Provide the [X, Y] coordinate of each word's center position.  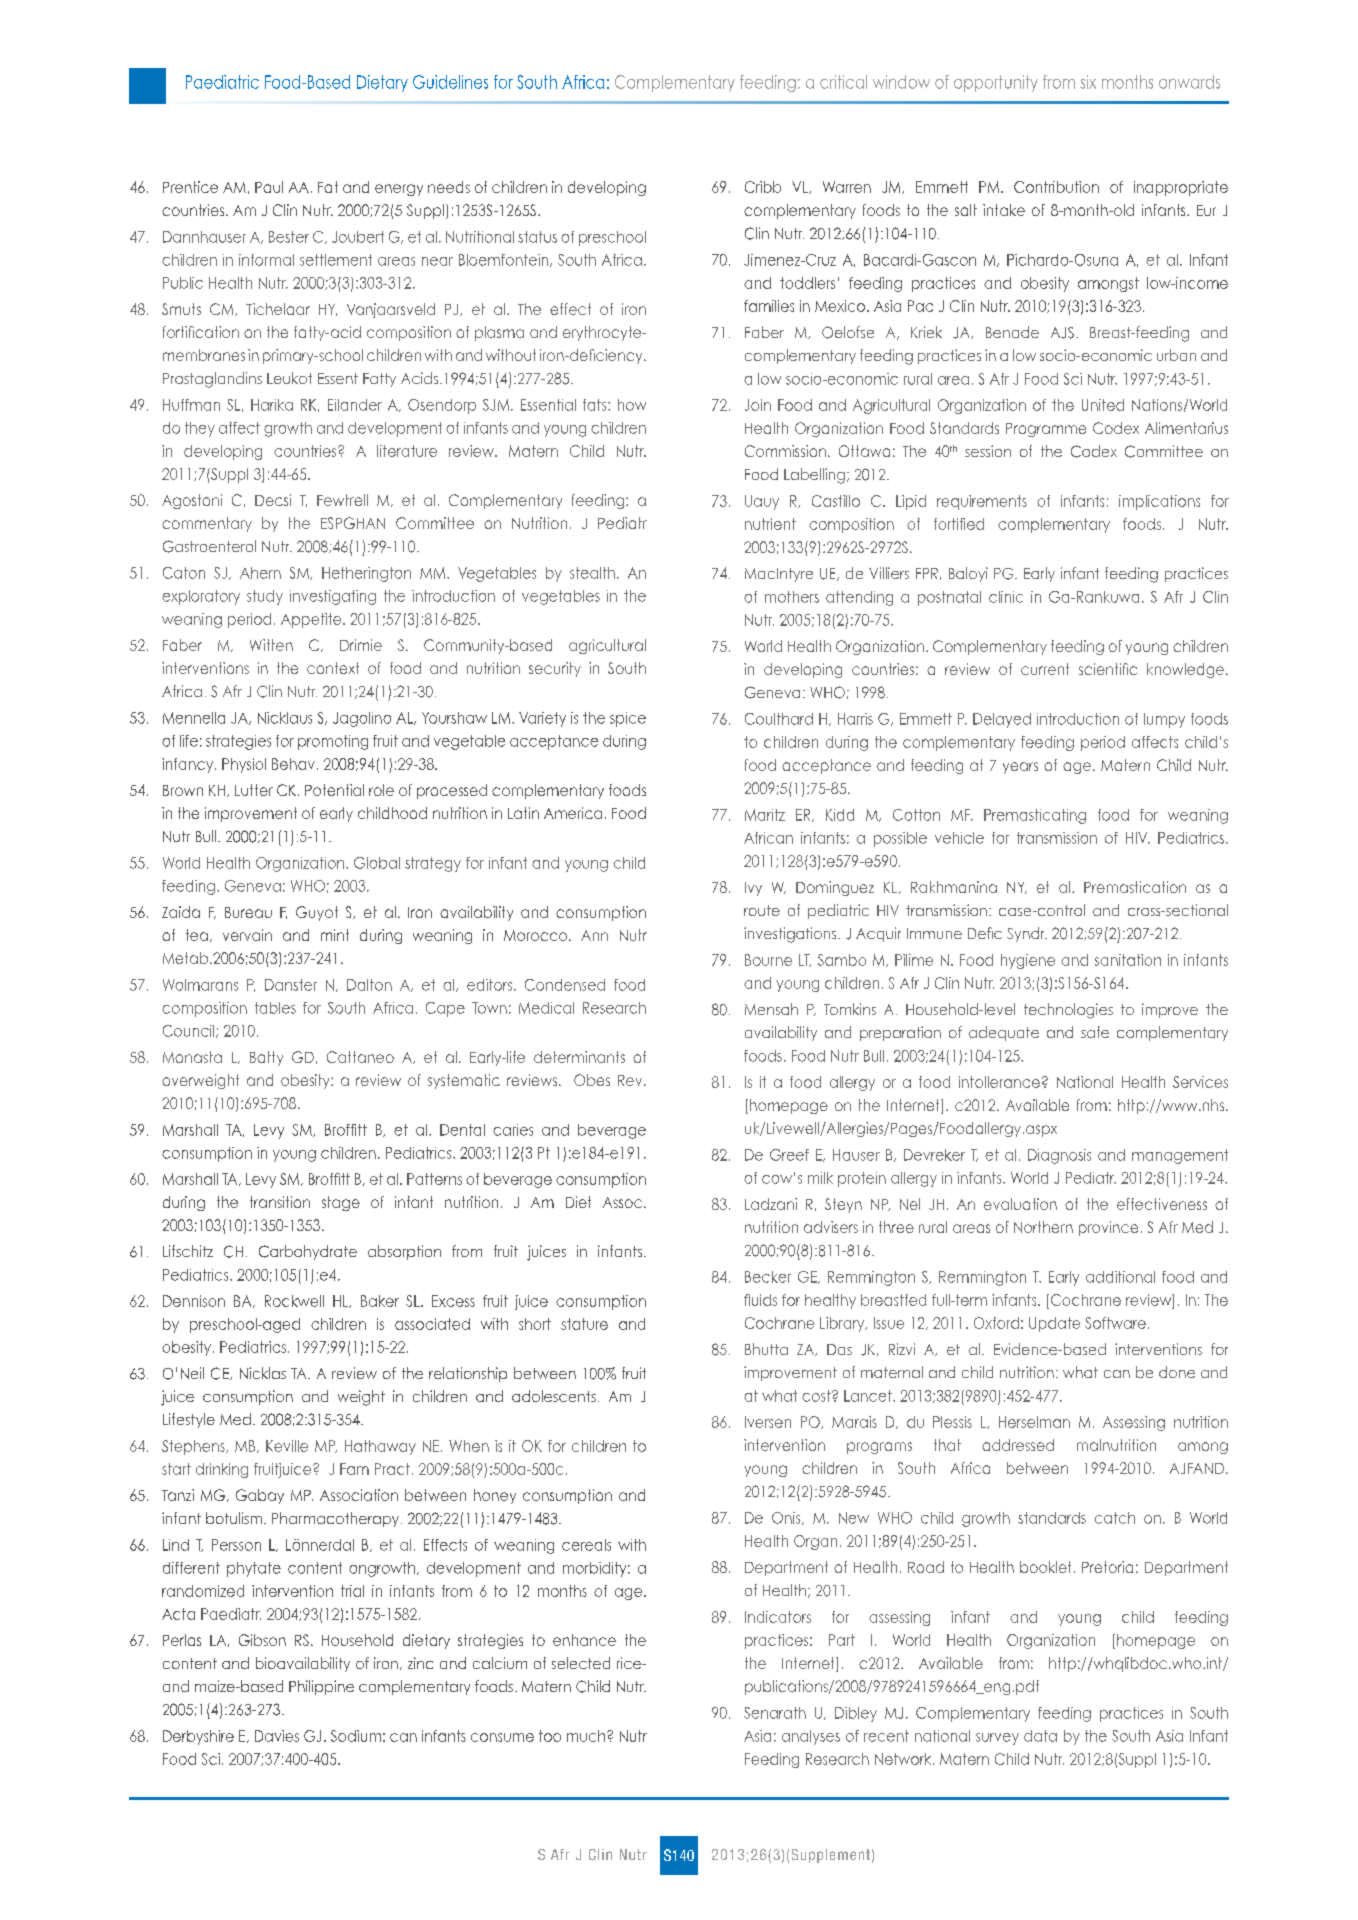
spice [628, 719]
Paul [269, 187]
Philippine [321, 1687]
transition [280, 1202]
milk [820, 1178]
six [1088, 82]
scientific [1108, 669]
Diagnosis [1059, 1156]
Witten [271, 645]
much [586, 1736]
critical [843, 82]
